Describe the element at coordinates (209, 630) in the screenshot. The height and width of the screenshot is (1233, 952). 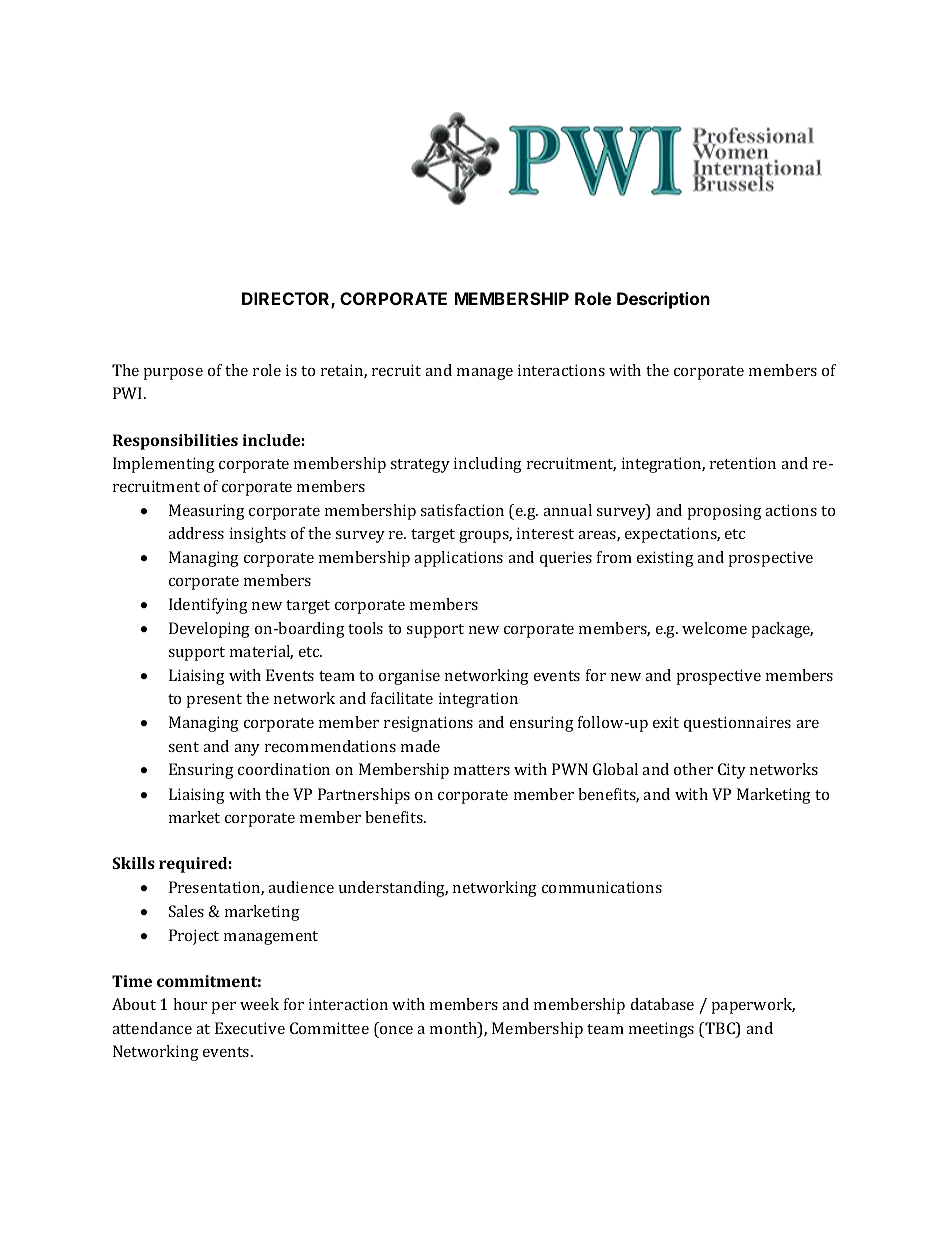
I see `Developing` at that location.
